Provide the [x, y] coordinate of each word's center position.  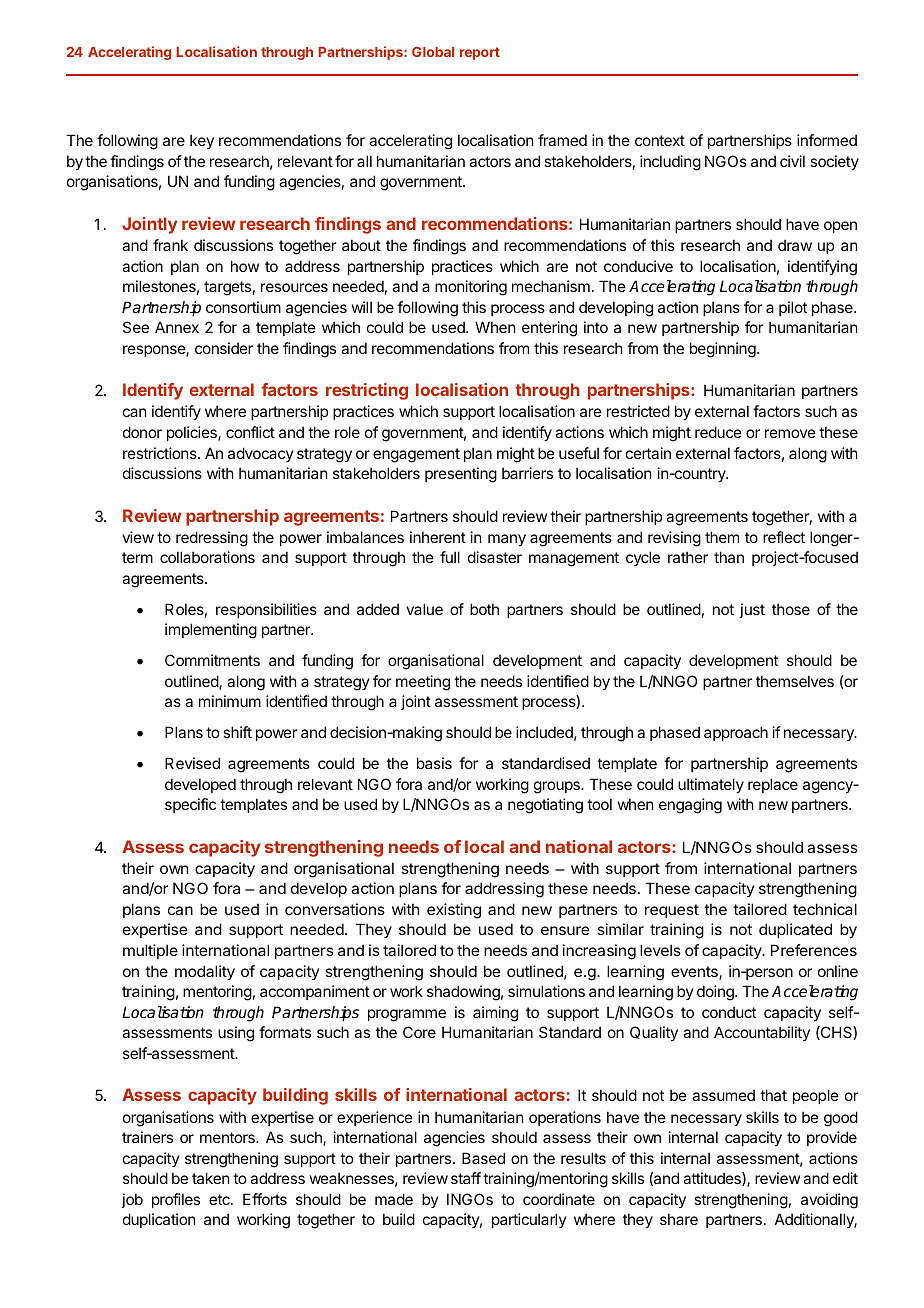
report [480, 53]
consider [224, 348]
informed [827, 140]
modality [205, 972]
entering [549, 329]
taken [210, 1178]
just [752, 610]
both [484, 609]
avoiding [829, 1201]
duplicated [795, 930]
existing [454, 911]
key [202, 141]
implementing [211, 631]
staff [466, 1178]
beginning [724, 350]
